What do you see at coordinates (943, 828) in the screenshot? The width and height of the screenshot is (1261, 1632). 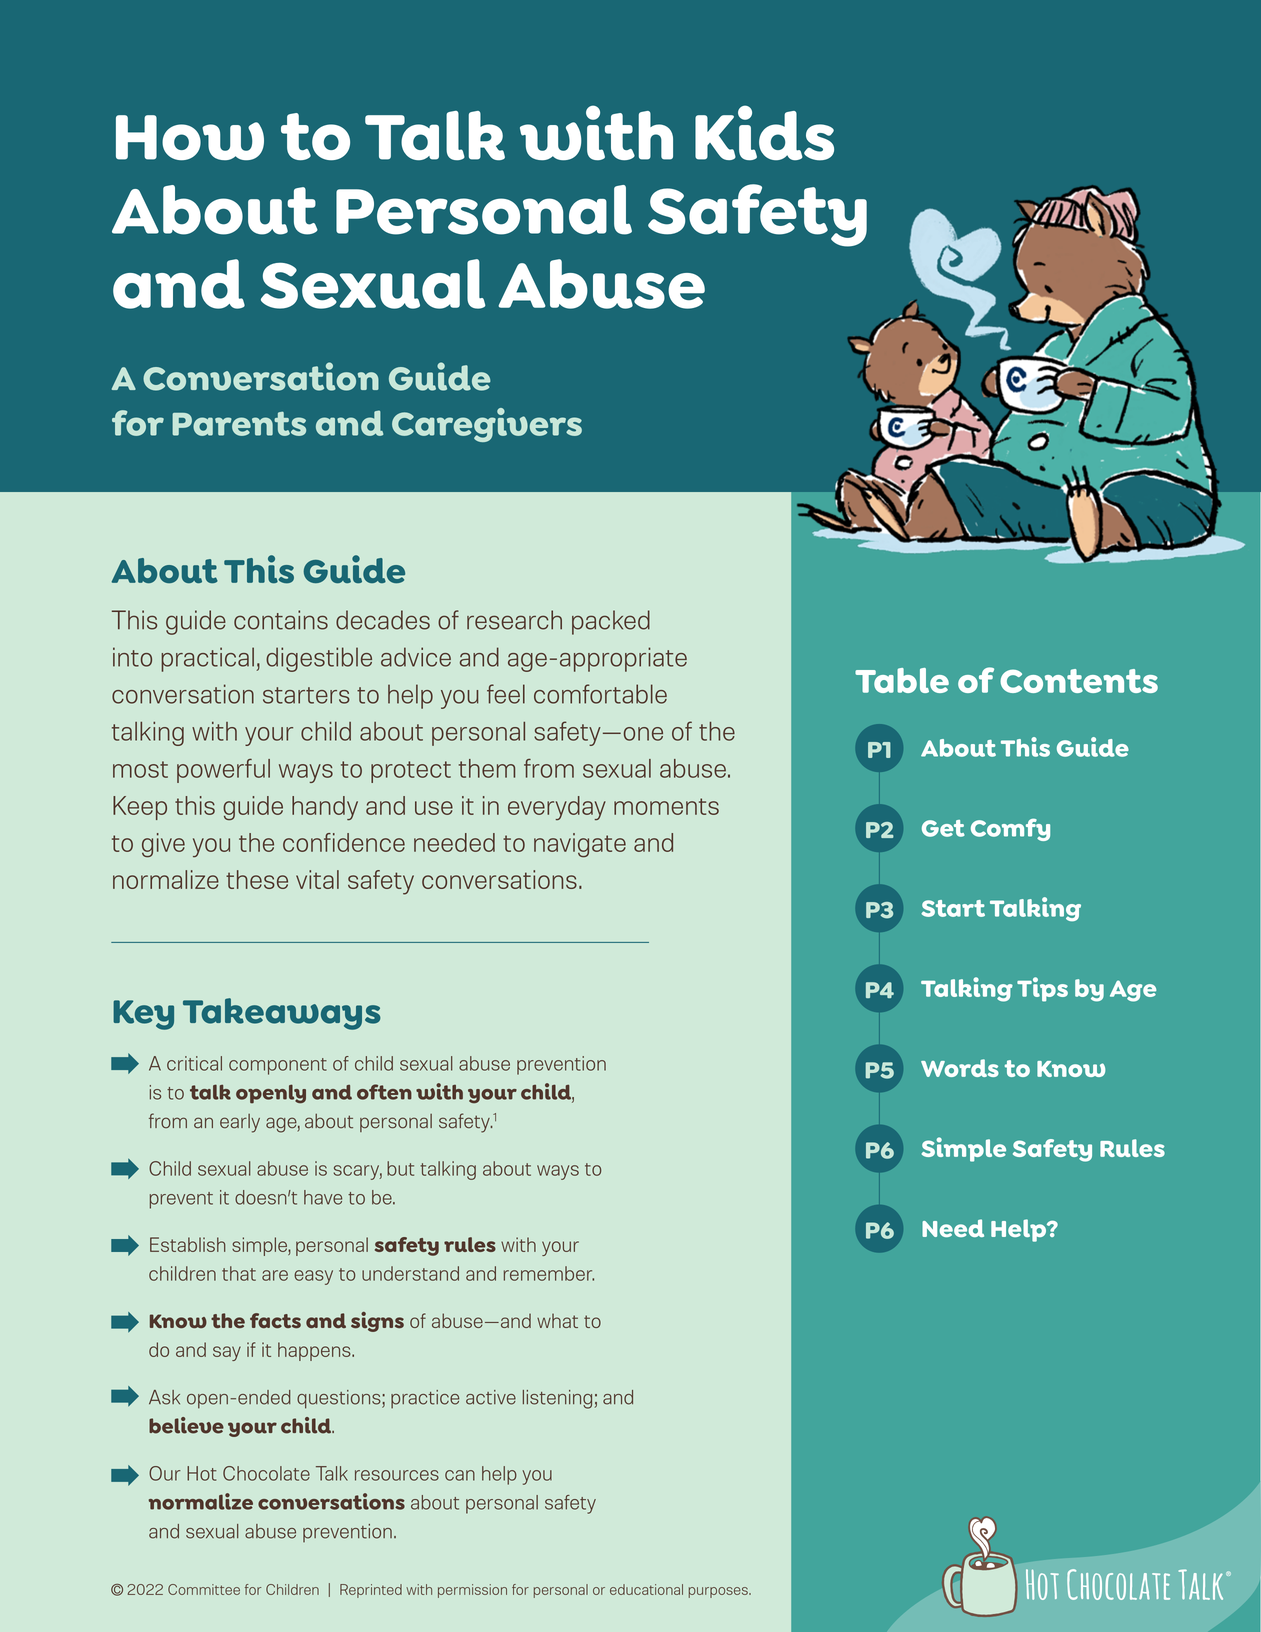 I see `Get` at bounding box center [943, 828].
